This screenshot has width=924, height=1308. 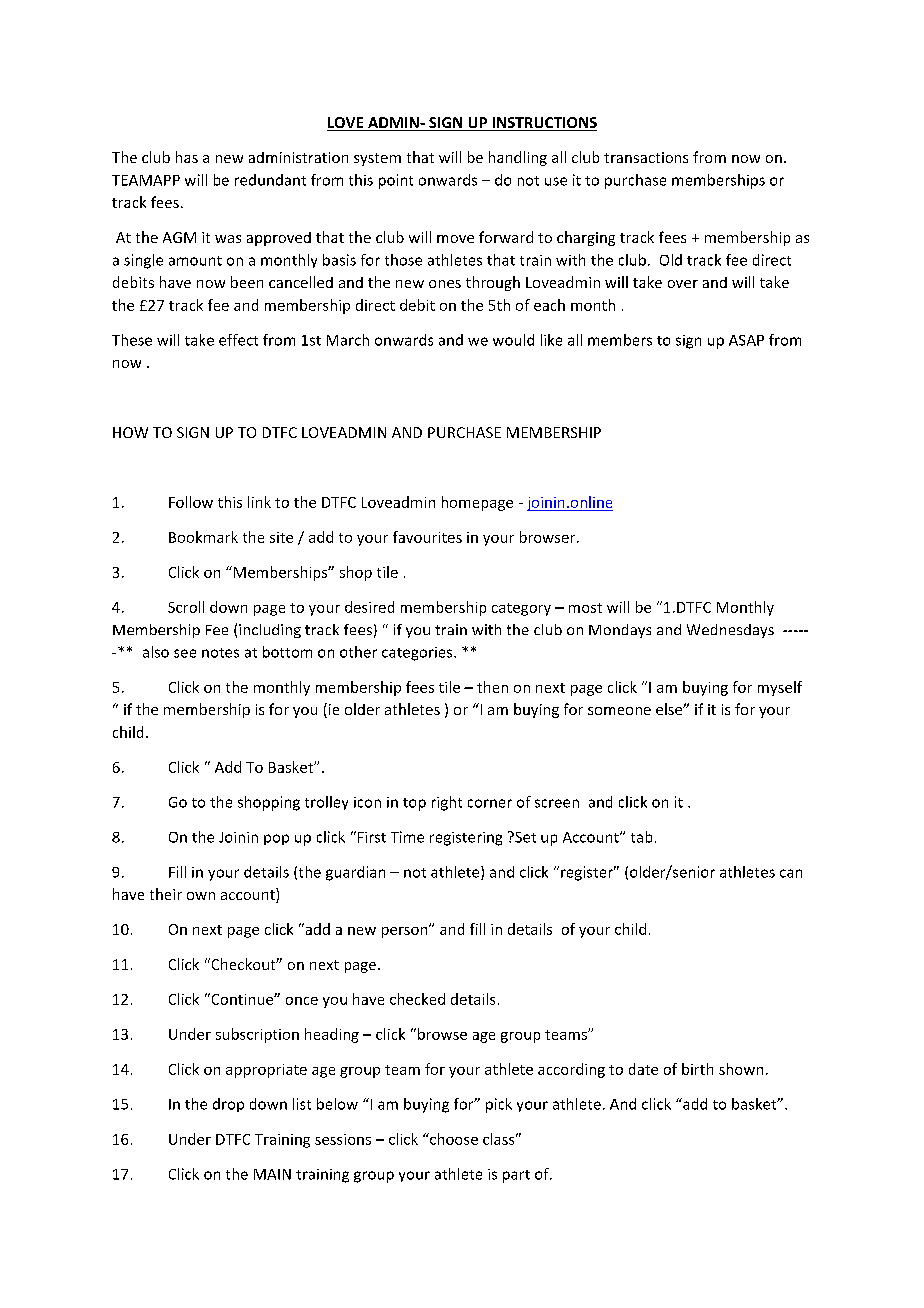 What do you see at coordinates (499, 1105) in the screenshot?
I see `pick` at bounding box center [499, 1105].
